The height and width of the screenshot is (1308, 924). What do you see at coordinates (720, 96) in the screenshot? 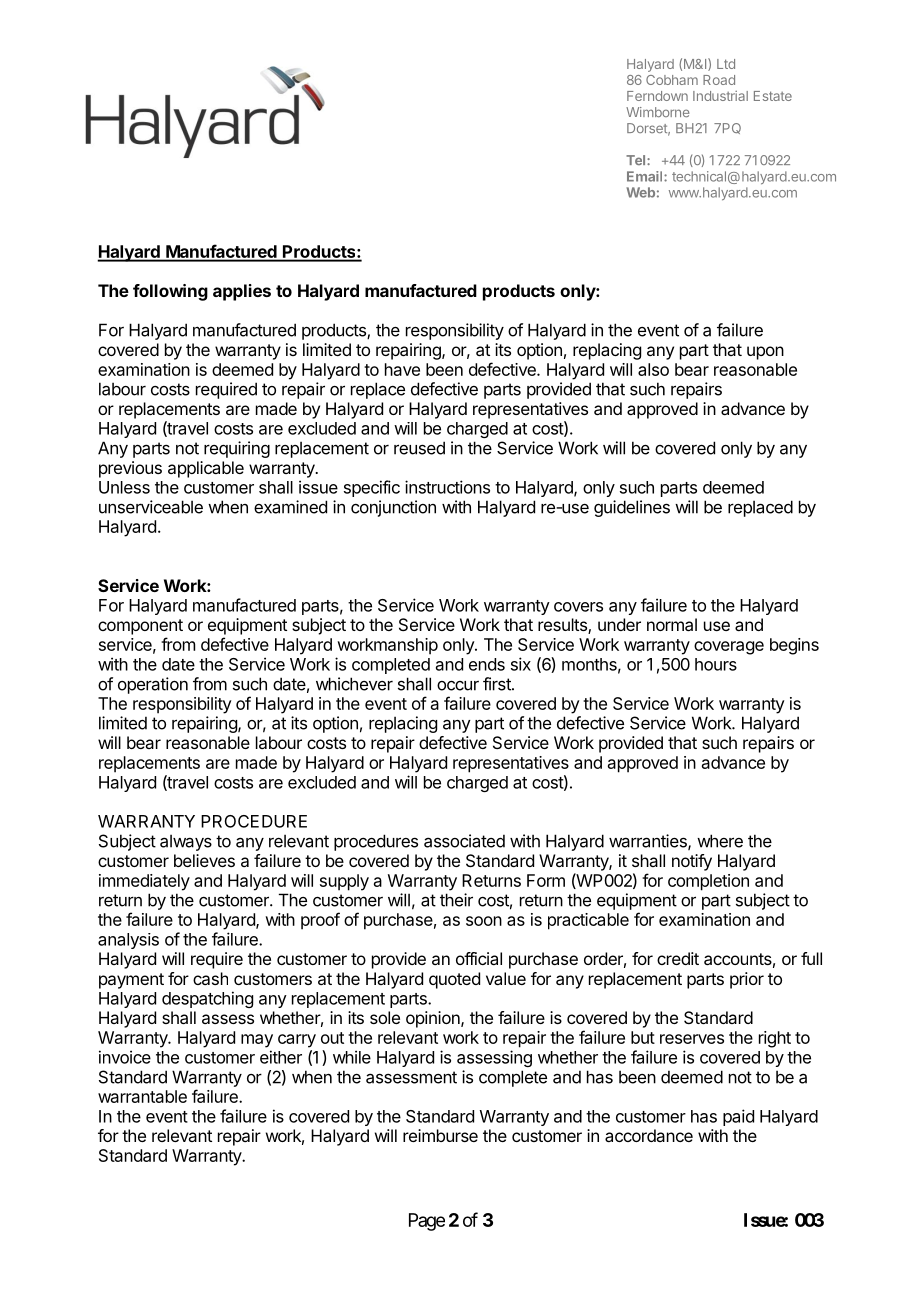
I see `Industrial` at bounding box center [720, 96].
